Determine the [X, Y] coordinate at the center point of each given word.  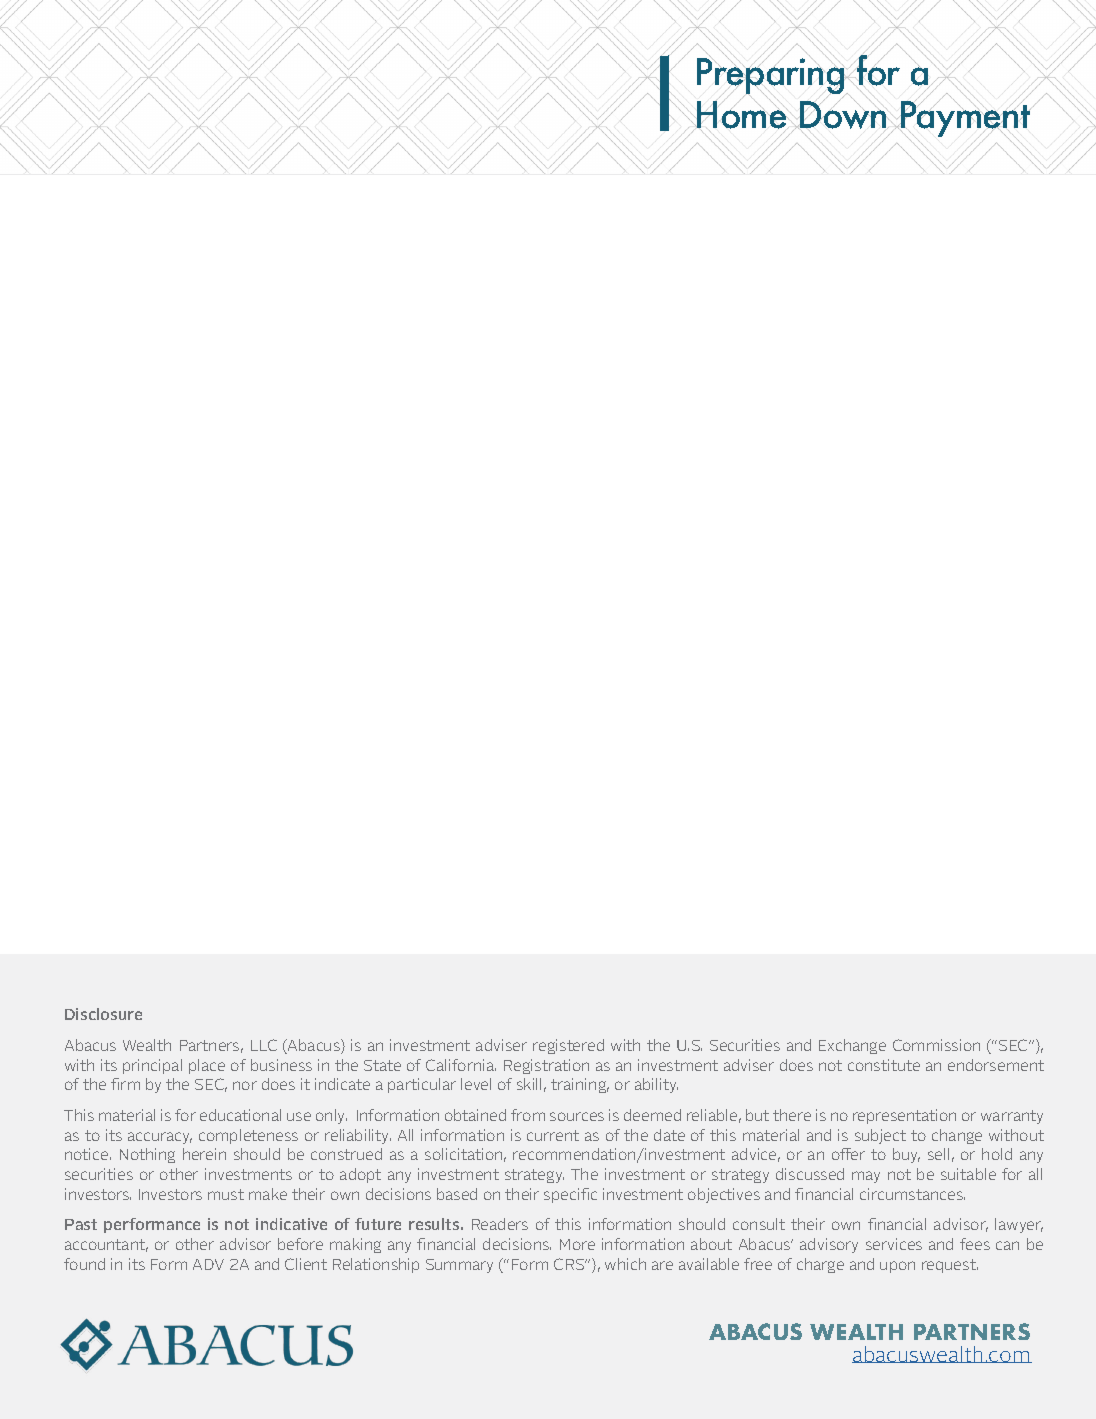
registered [568, 1046]
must [226, 1194]
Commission [936, 1045]
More [577, 1244]
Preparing [772, 76]
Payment [965, 119]
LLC [264, 1045]
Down [843, 114]
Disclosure [103, 1014]
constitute [884, 1065]
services [894, 1244]
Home [742, 115]
